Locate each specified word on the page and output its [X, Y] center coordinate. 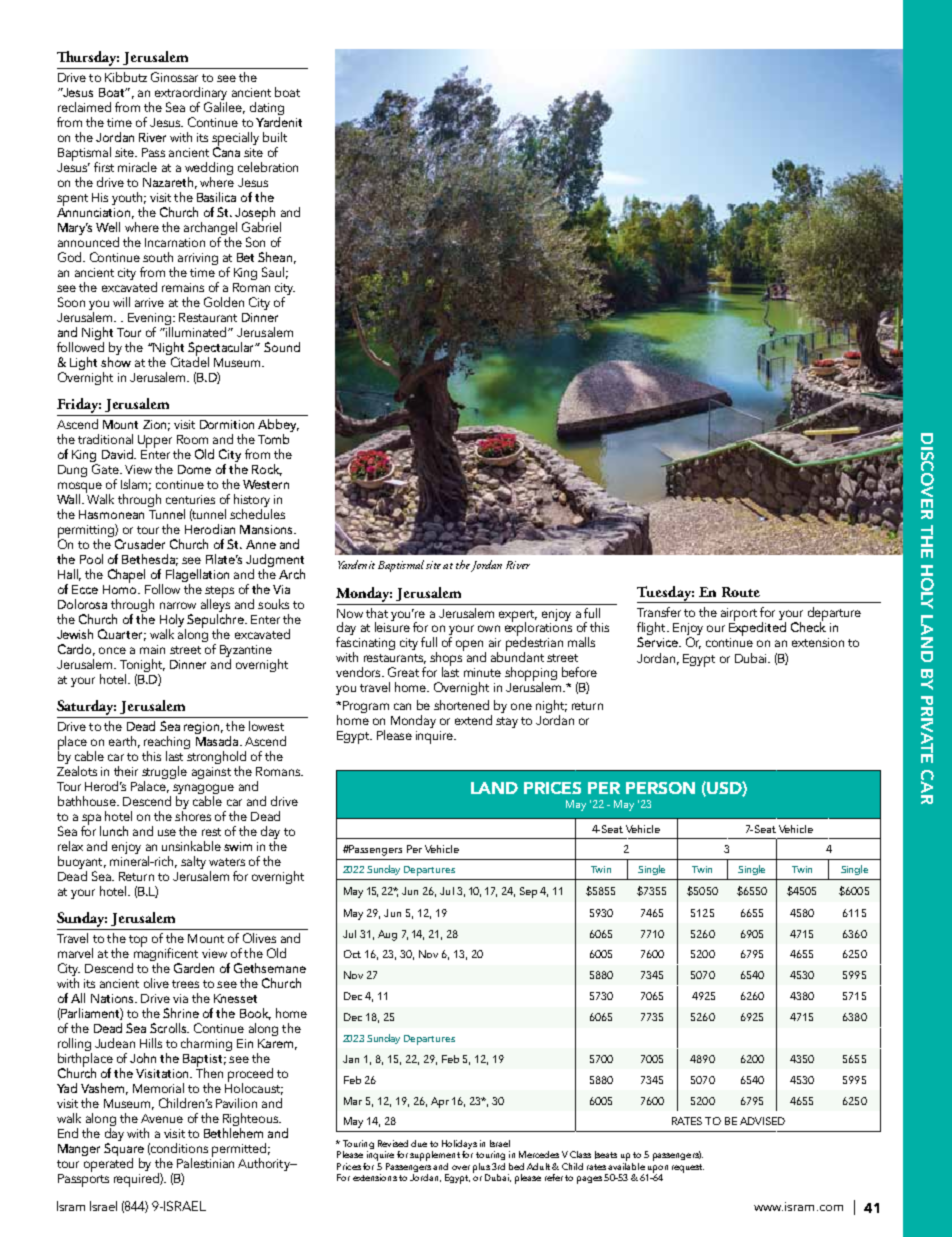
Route [741, 592]
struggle [164, 774]
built [275, 137]
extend [473, 720]
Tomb [275, 437]
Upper [155, 441]
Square [124, 1149]
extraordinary [191, 93]
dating [267, 108]
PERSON [660, 788]
